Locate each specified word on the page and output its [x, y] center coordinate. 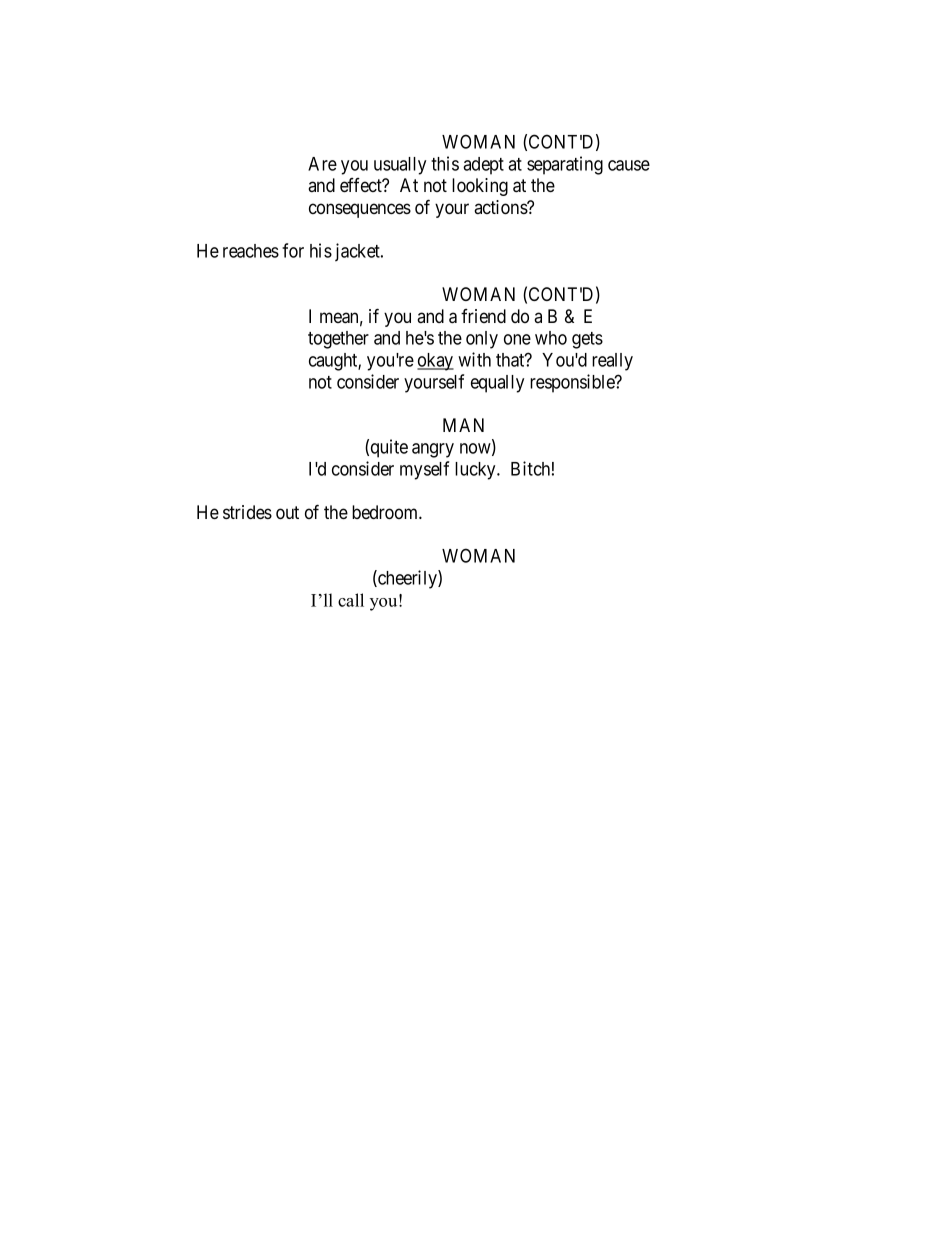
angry [433, 450]
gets [587, 340]
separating [565, 165]
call [351, 600]
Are [322, 164]
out [287, 513]
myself [424, 470]
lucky [476, 471]
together [338, 340]
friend [483, 316]
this [445, 163]
